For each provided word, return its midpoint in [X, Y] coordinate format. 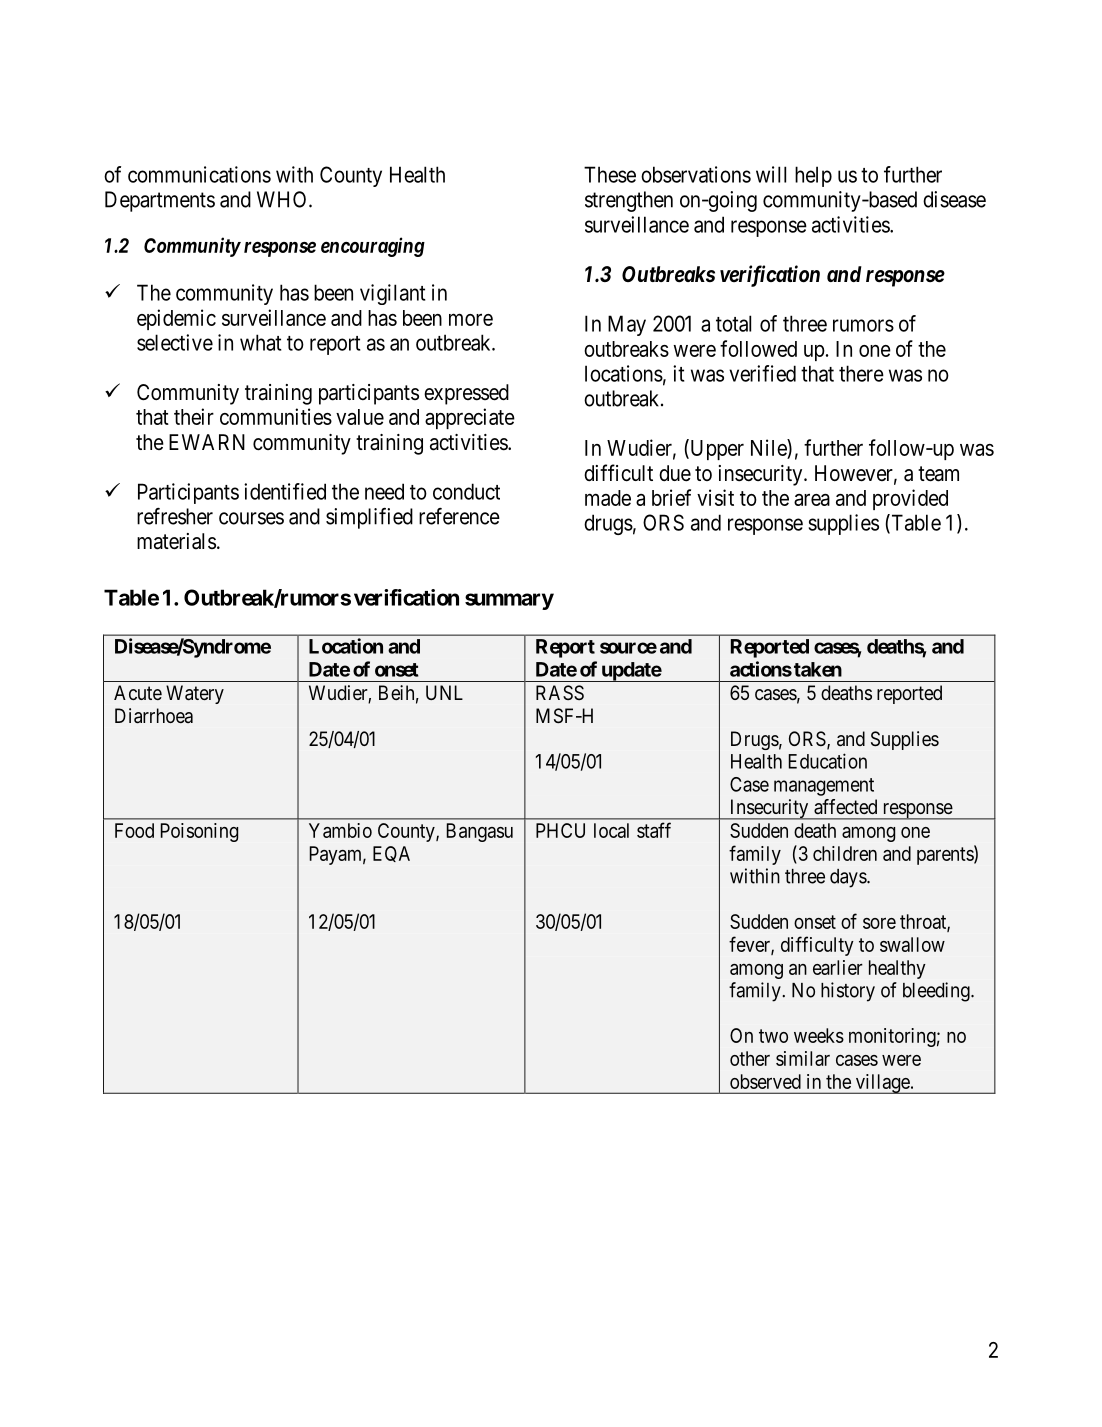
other [750, 1058]
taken [818, 669]
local [611, 830]
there [861, 373]
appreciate [470, 418]
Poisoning [199, 832]
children [845, 853]
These [610, 174]
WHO [283, 199]
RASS [560, 692]
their [194, 416]
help [813, 176]
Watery [195, 694]
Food [134, 830]
